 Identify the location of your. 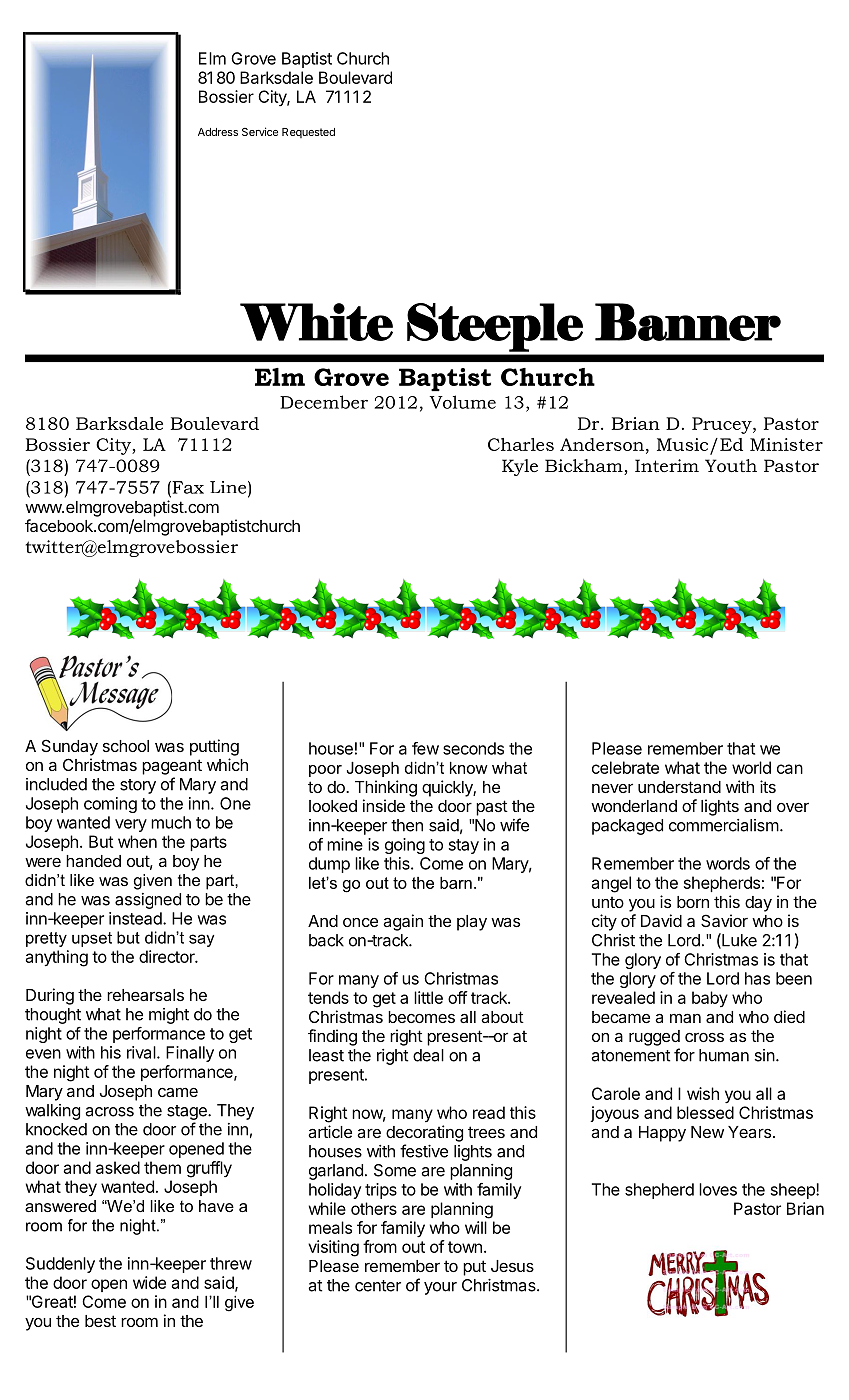
(440, 1288).
